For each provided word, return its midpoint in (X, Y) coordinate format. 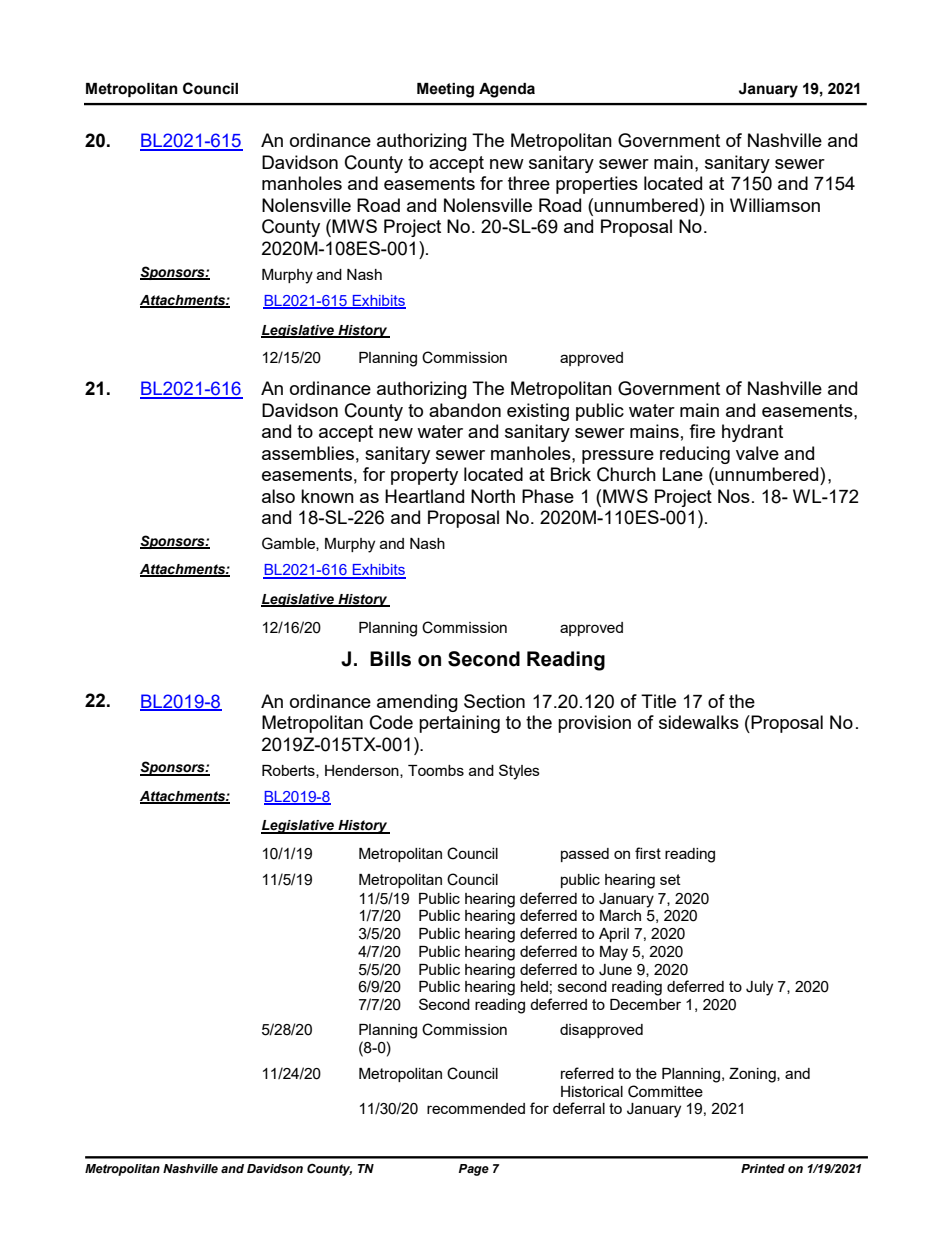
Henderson (363, 771)
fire (702, 431)
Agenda (507, 90)
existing (538, 412)
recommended (476, 1108)
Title (658, 701)
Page (474, 1170)
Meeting (445, 90)
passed (585, 855)
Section (494, 701)
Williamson (775, 205)
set (670, 879)
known (327, 496)
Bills (390, 659)
